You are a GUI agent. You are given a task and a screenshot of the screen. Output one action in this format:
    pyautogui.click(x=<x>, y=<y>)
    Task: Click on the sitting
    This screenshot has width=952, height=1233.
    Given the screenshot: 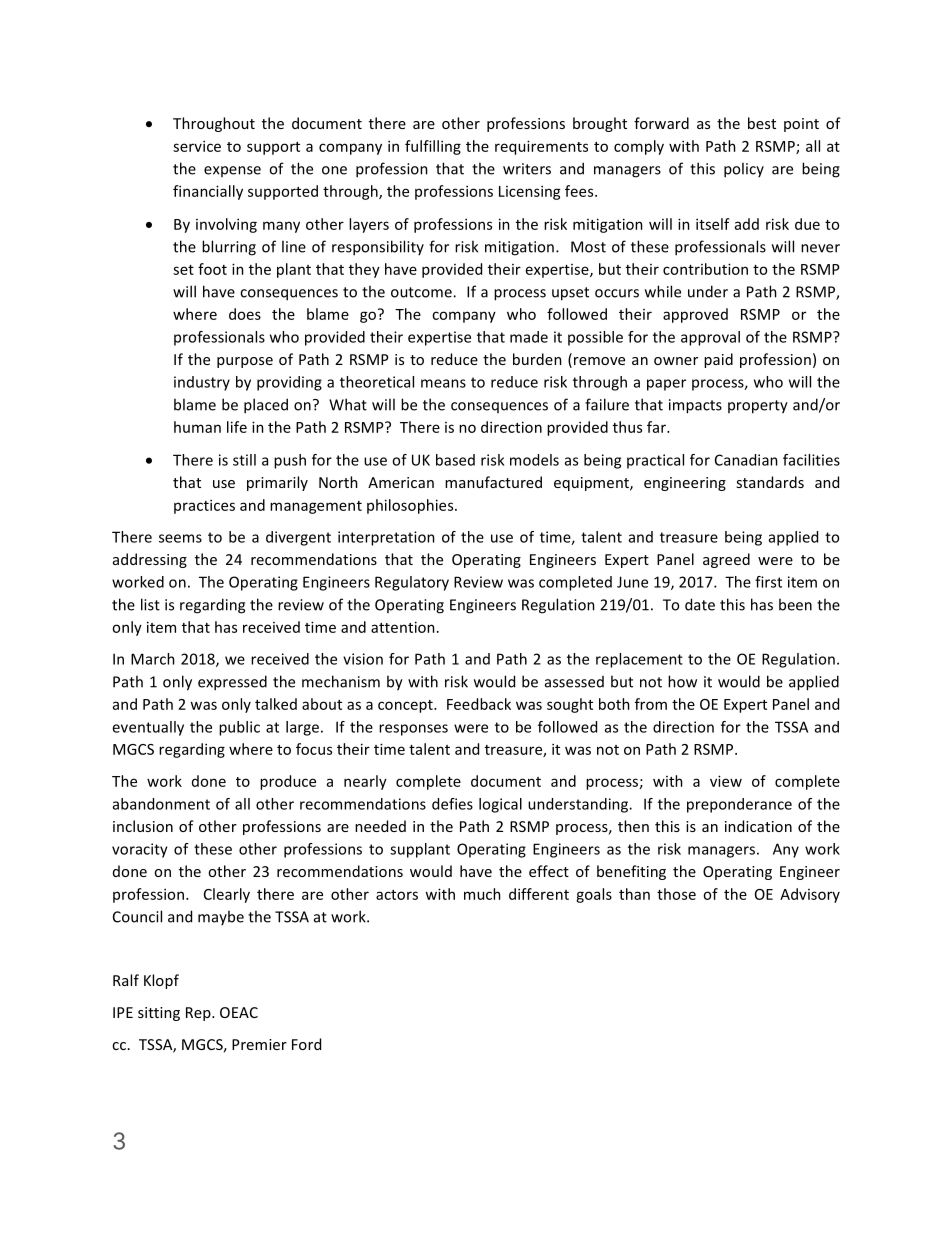 What is the action you would take?
    pyautogui.click(x=159, y=1014)
